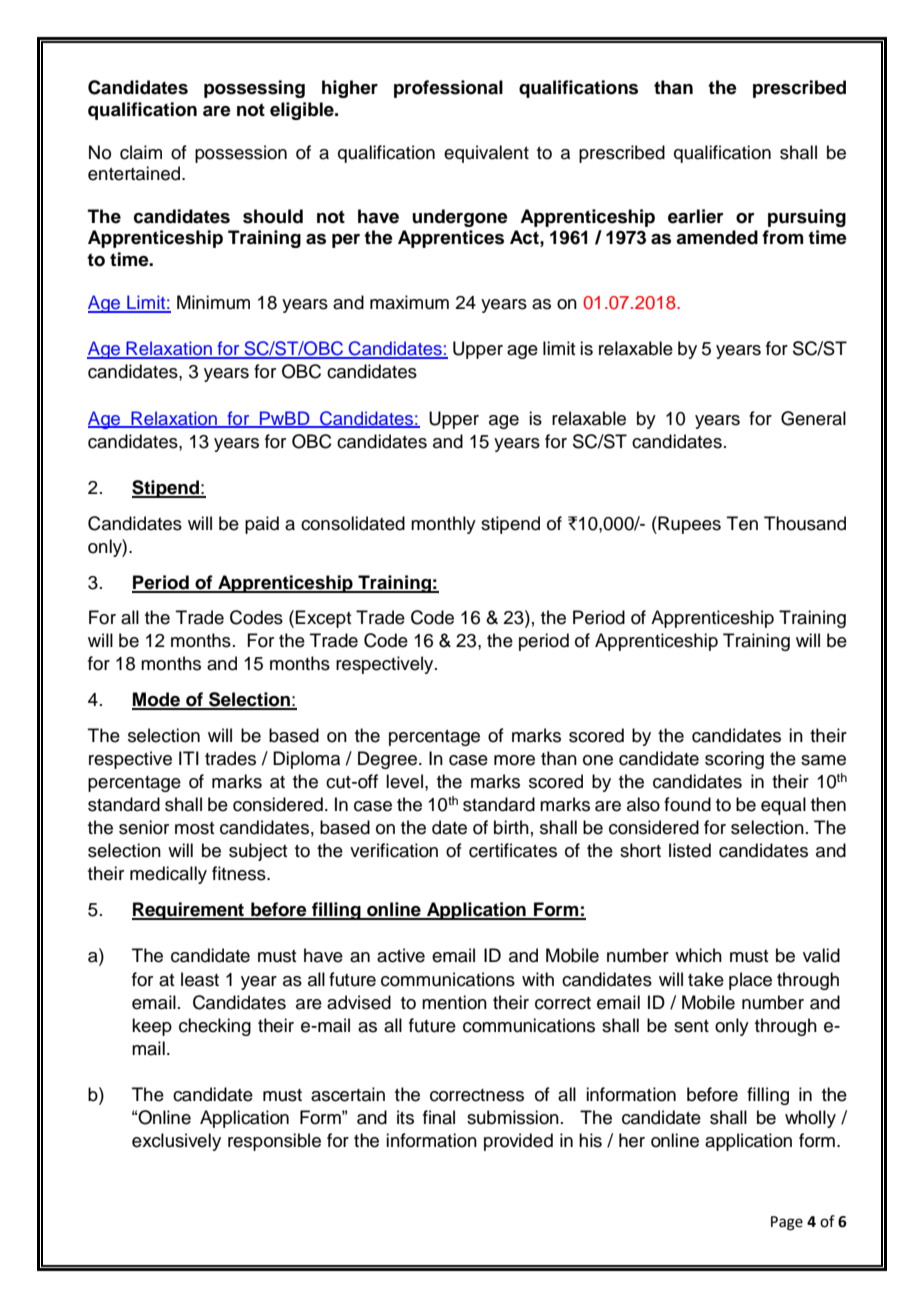 This document has height=1308, width=924. What do you see at coordinates (176, 1142) in the document?
I see `exclusively` at bounding box center [176, 1142].
